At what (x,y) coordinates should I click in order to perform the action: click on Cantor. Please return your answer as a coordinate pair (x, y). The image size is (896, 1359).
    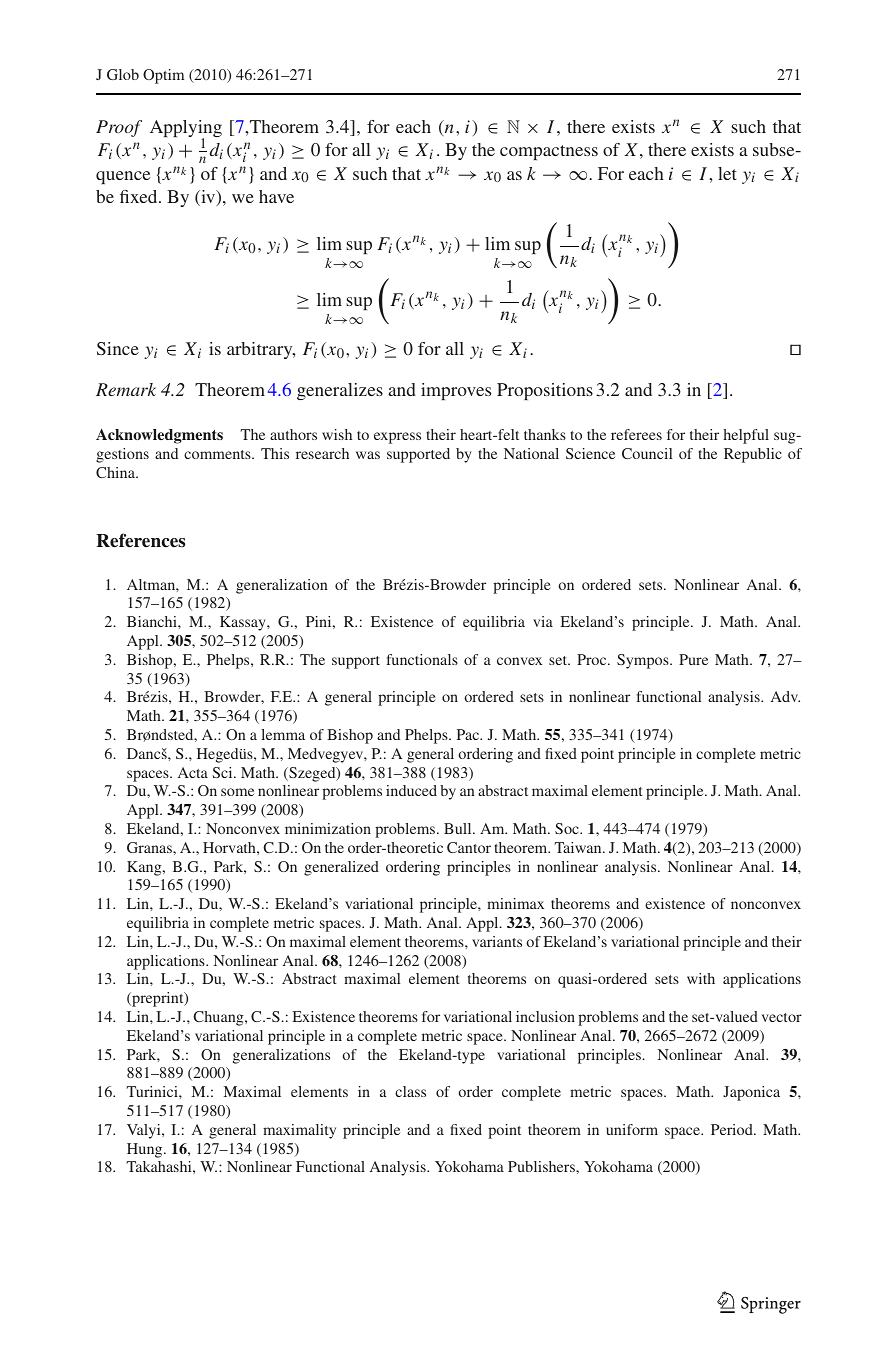
    Looking at the image, I should click on (469, 847).
